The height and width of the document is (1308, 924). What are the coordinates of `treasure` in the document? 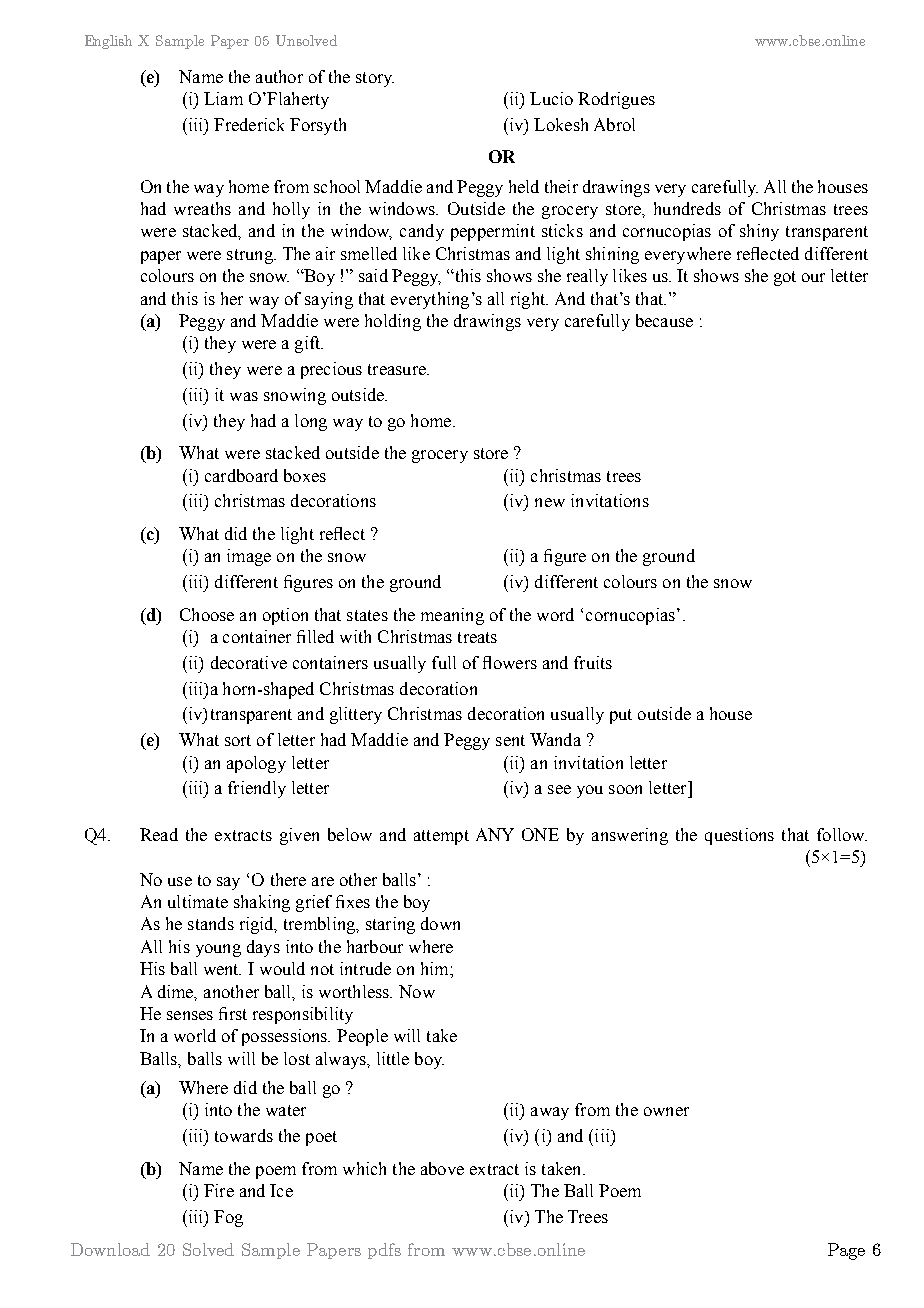 It's located at (398, 369).
